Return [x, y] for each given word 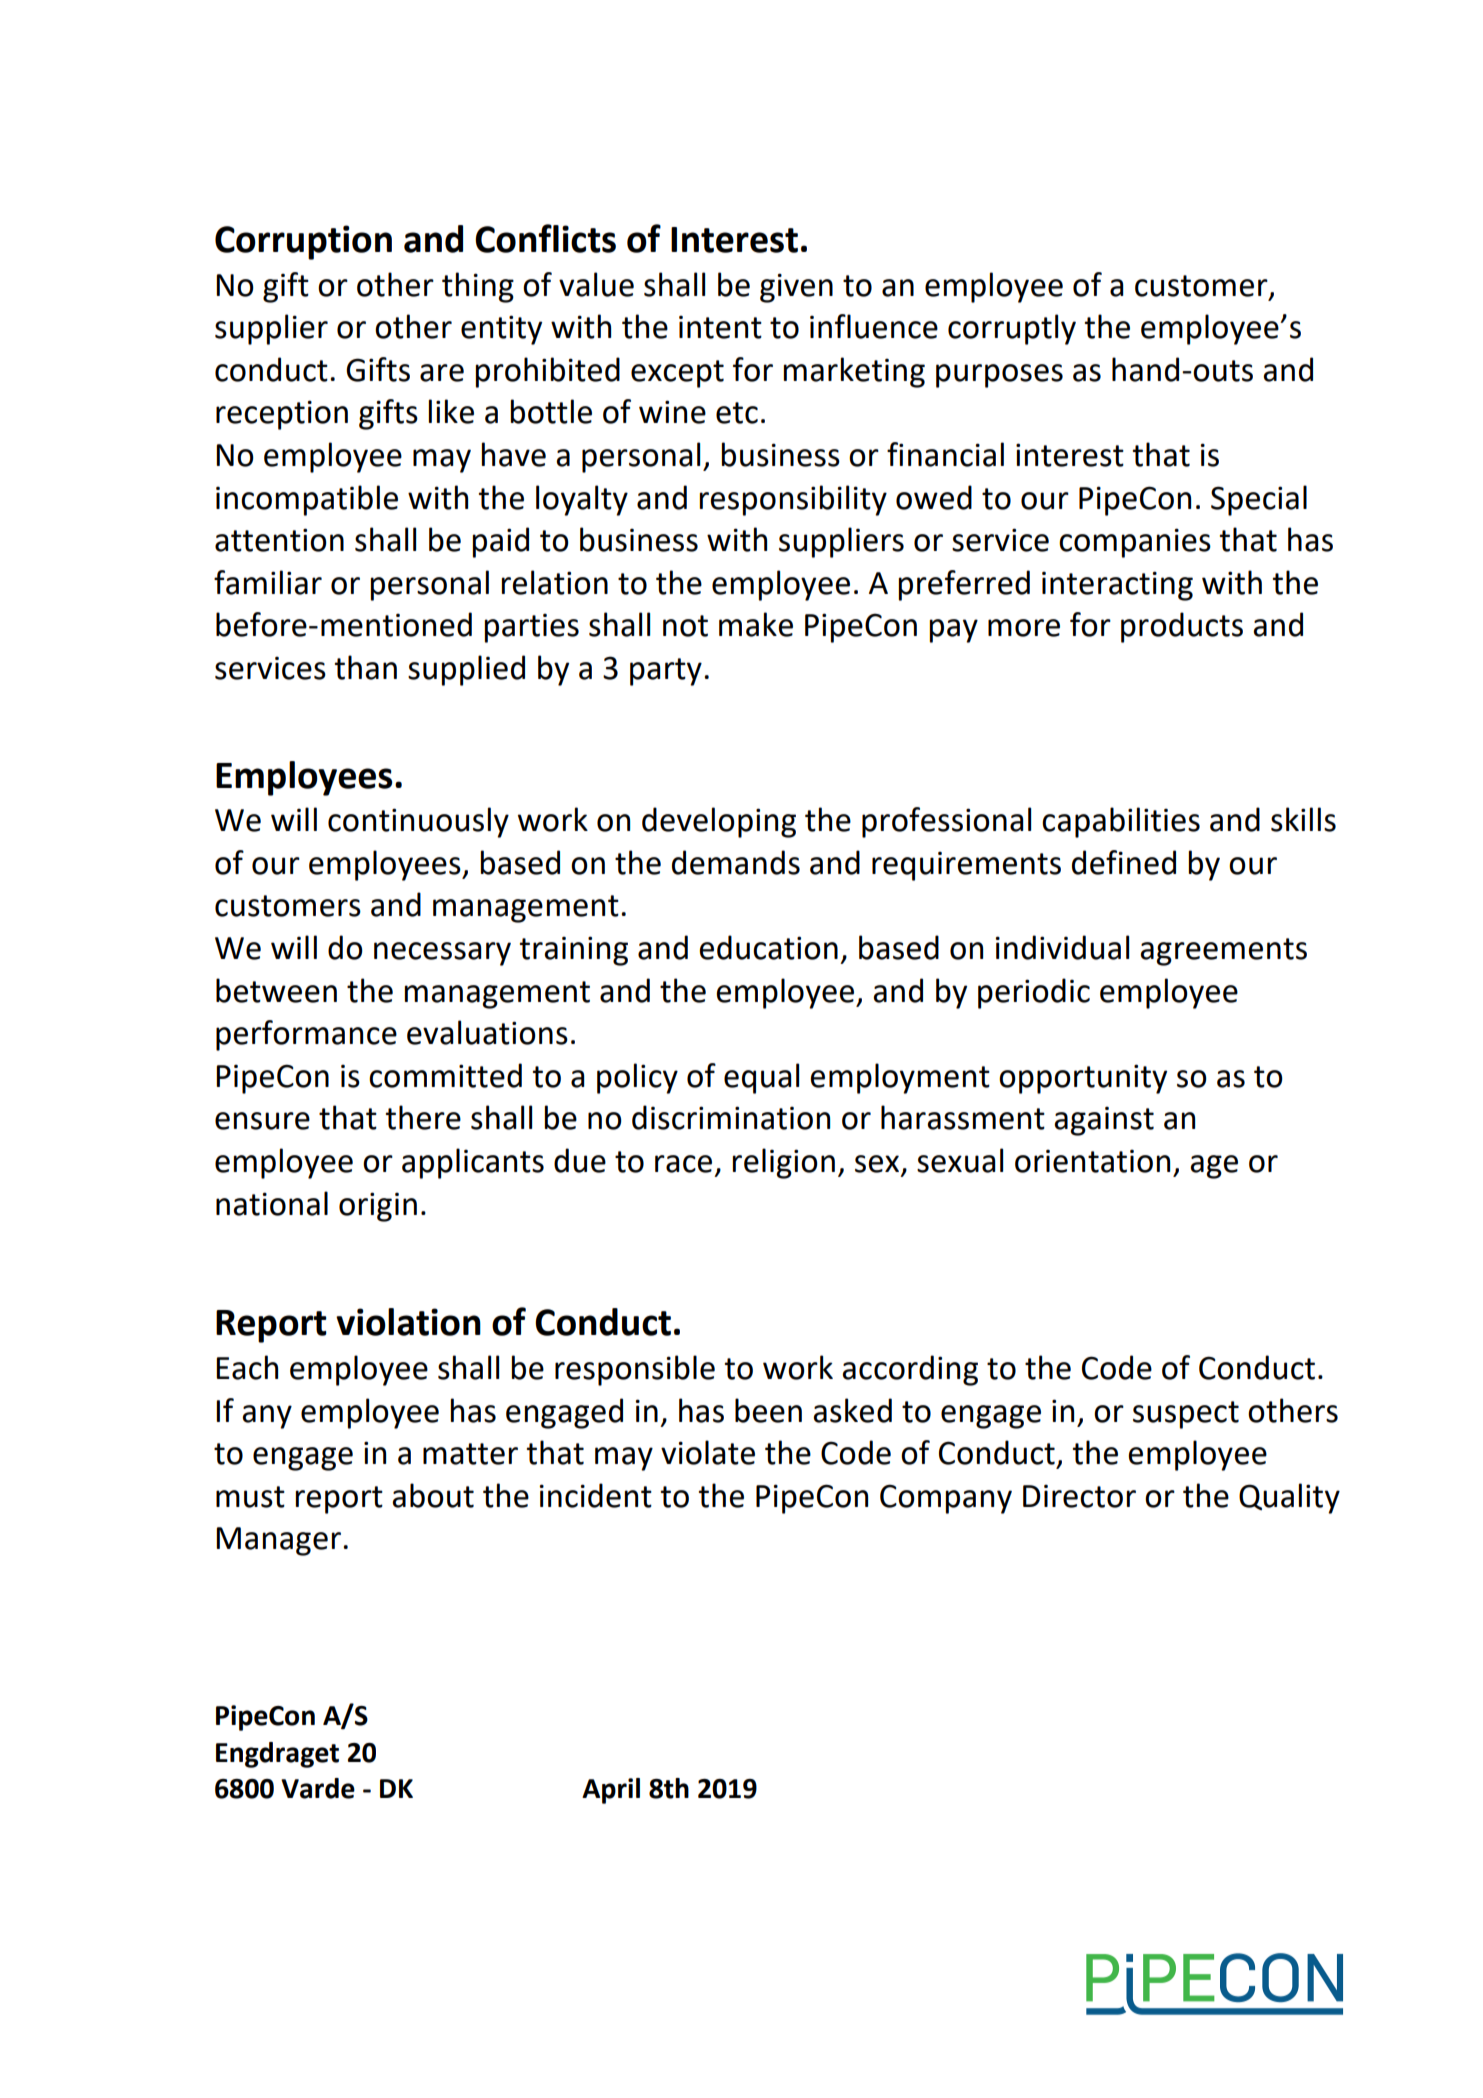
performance [306, 1035]
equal [761, 1078]
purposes [999, 376]
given [796, 288]
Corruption [303, 242]
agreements [1223, 952]
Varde [318, 1788]
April [611, 1791]
